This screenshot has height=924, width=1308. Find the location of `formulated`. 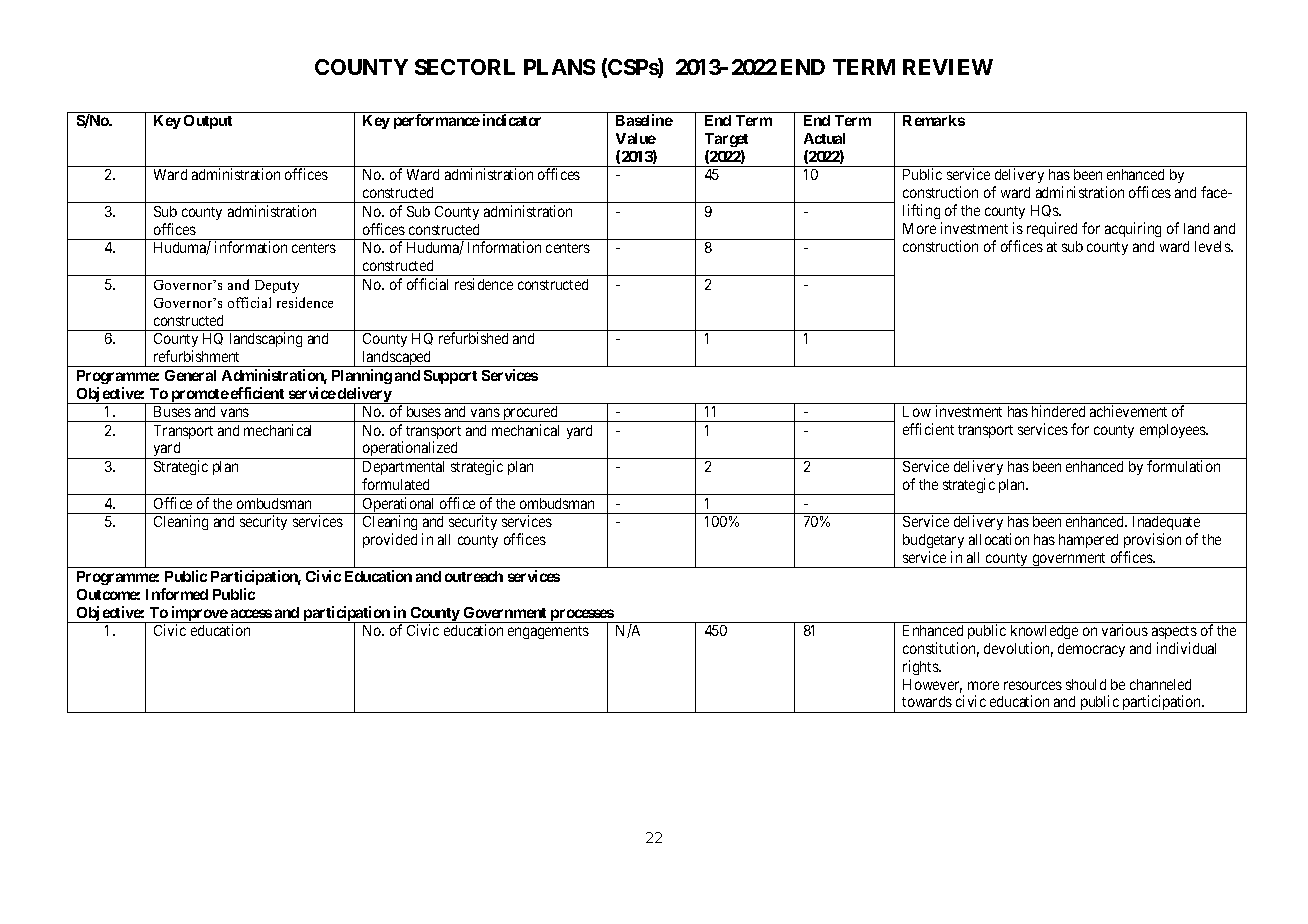

formulated is located at coordinates (395, 484).
